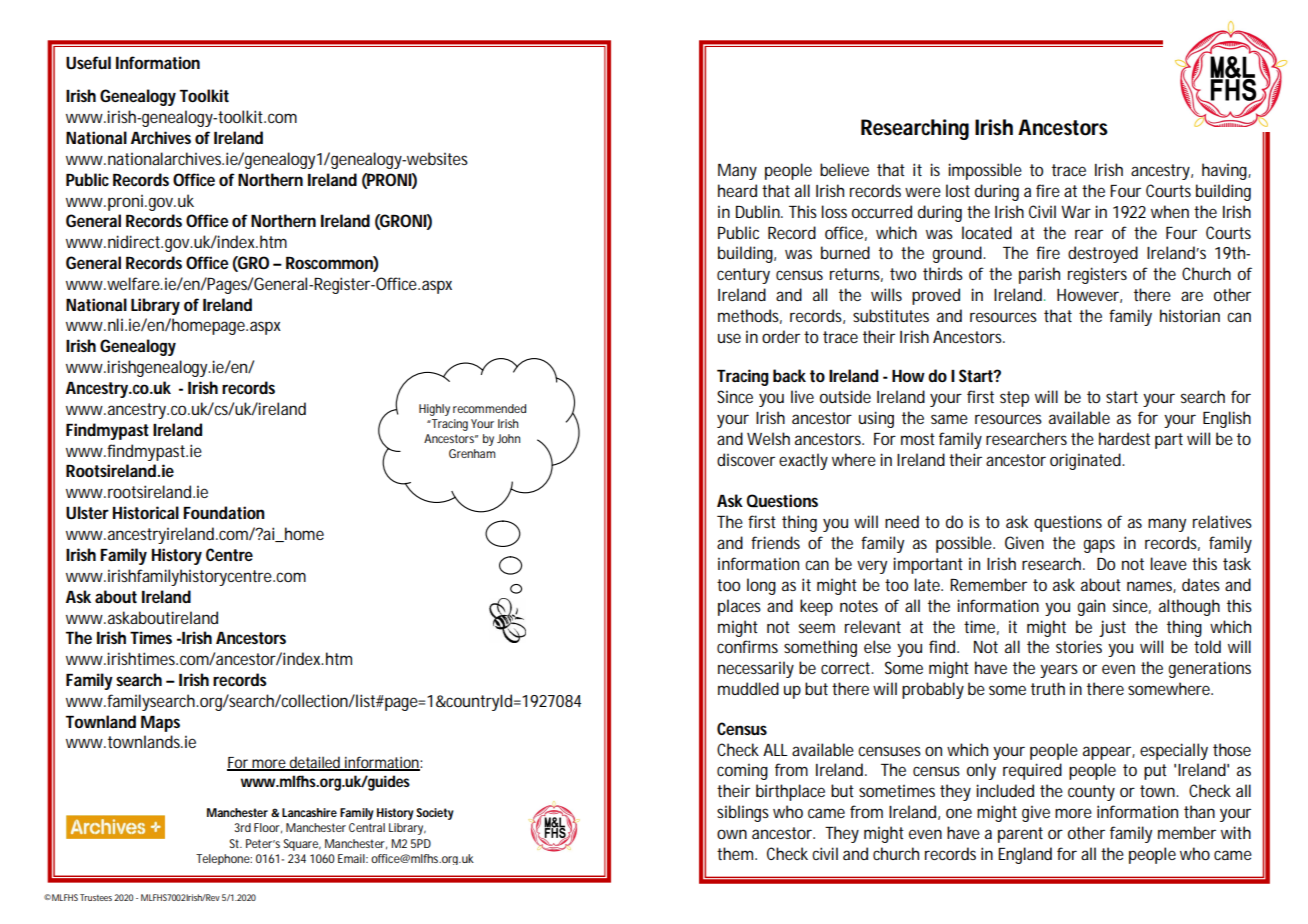 Image resolution: width=1308 pixels, height=924 pixels. What do you see at coordinates (1226, 171) in the screenshot?
I see `having` at bounding box center [1226, 171].
